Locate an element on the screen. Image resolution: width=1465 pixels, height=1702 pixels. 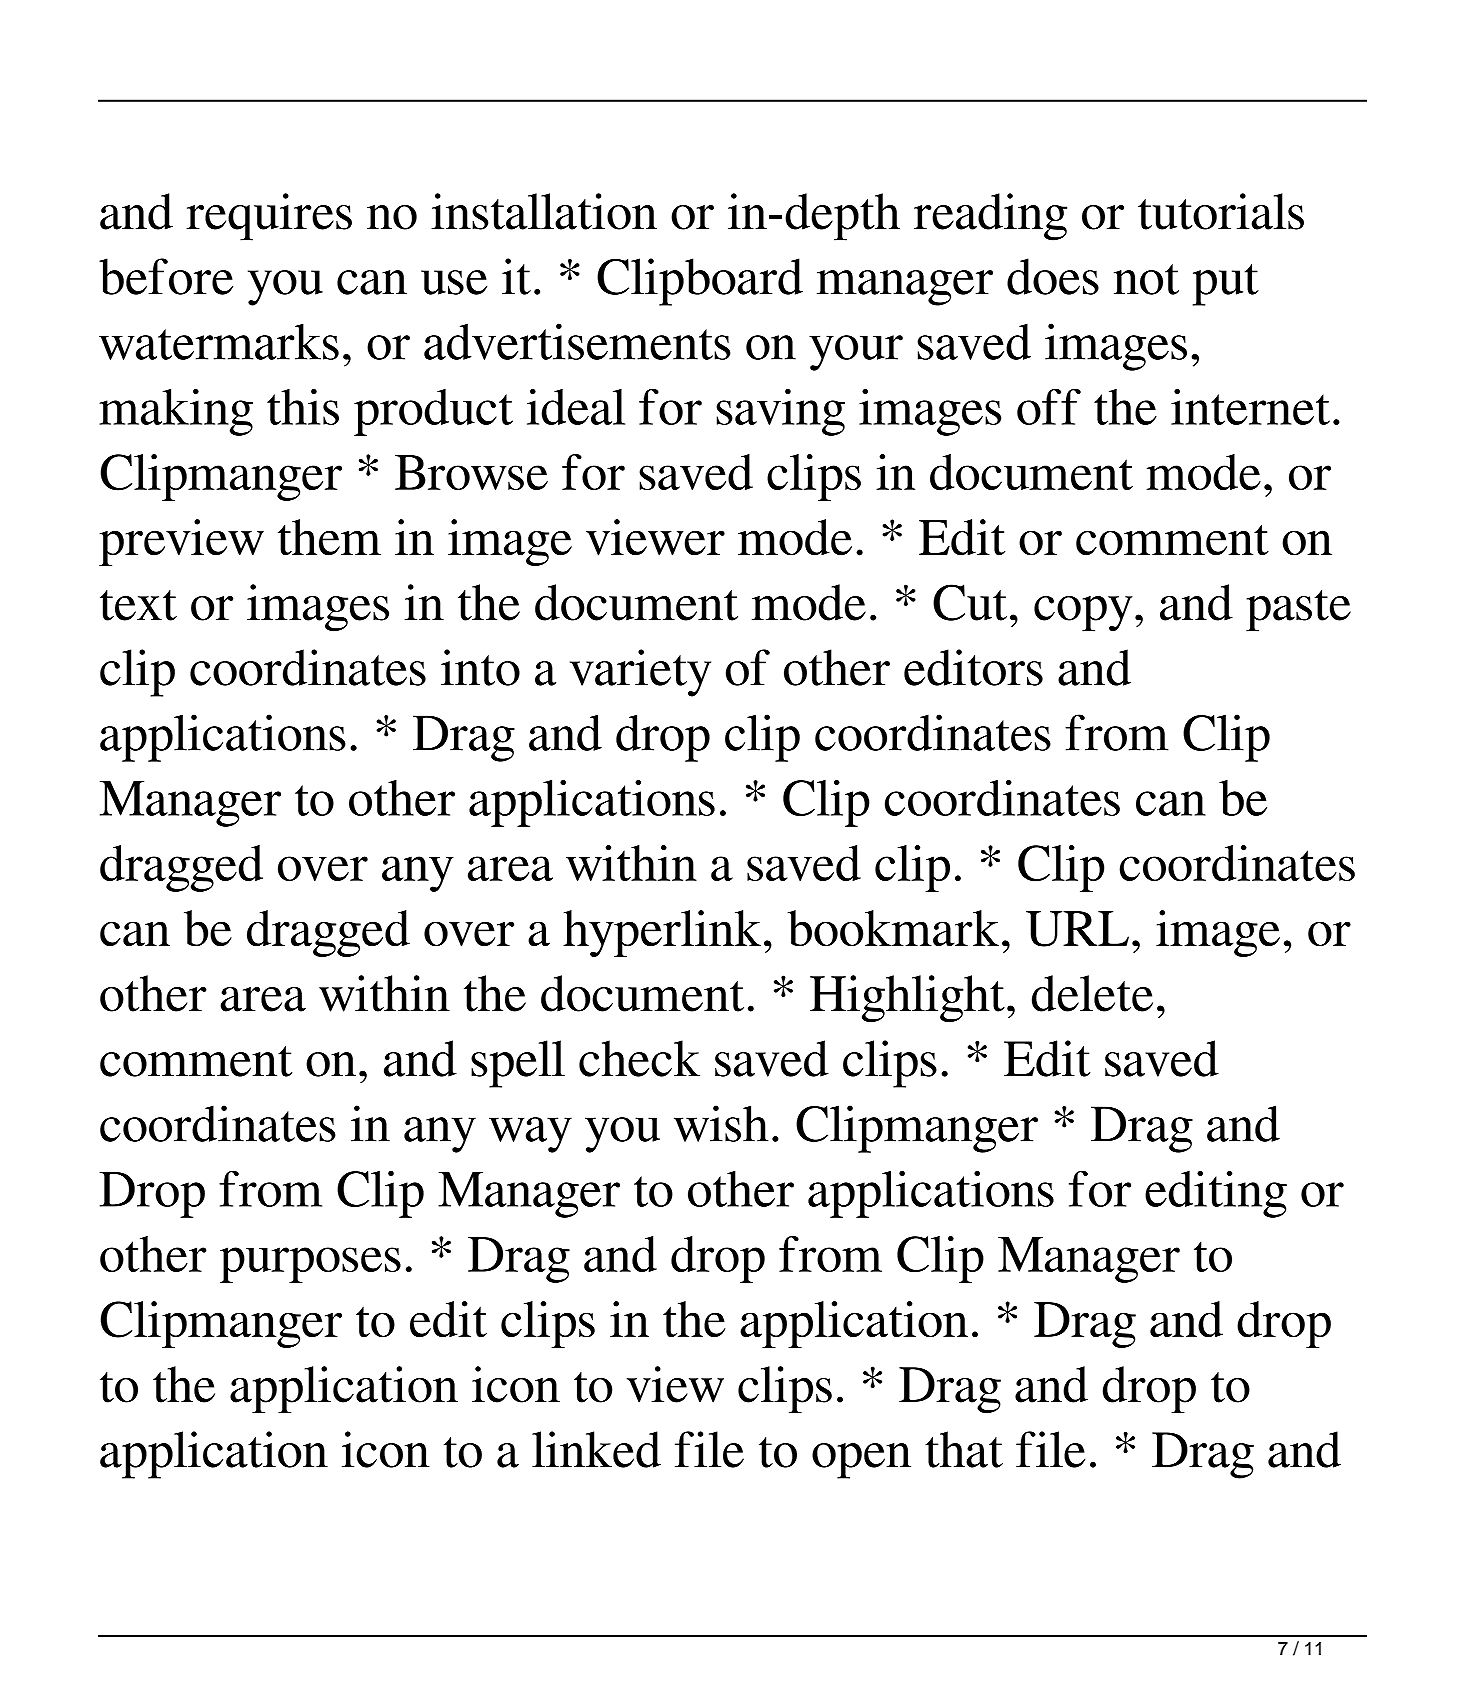
copy is located at coordinates (1083, 614).
